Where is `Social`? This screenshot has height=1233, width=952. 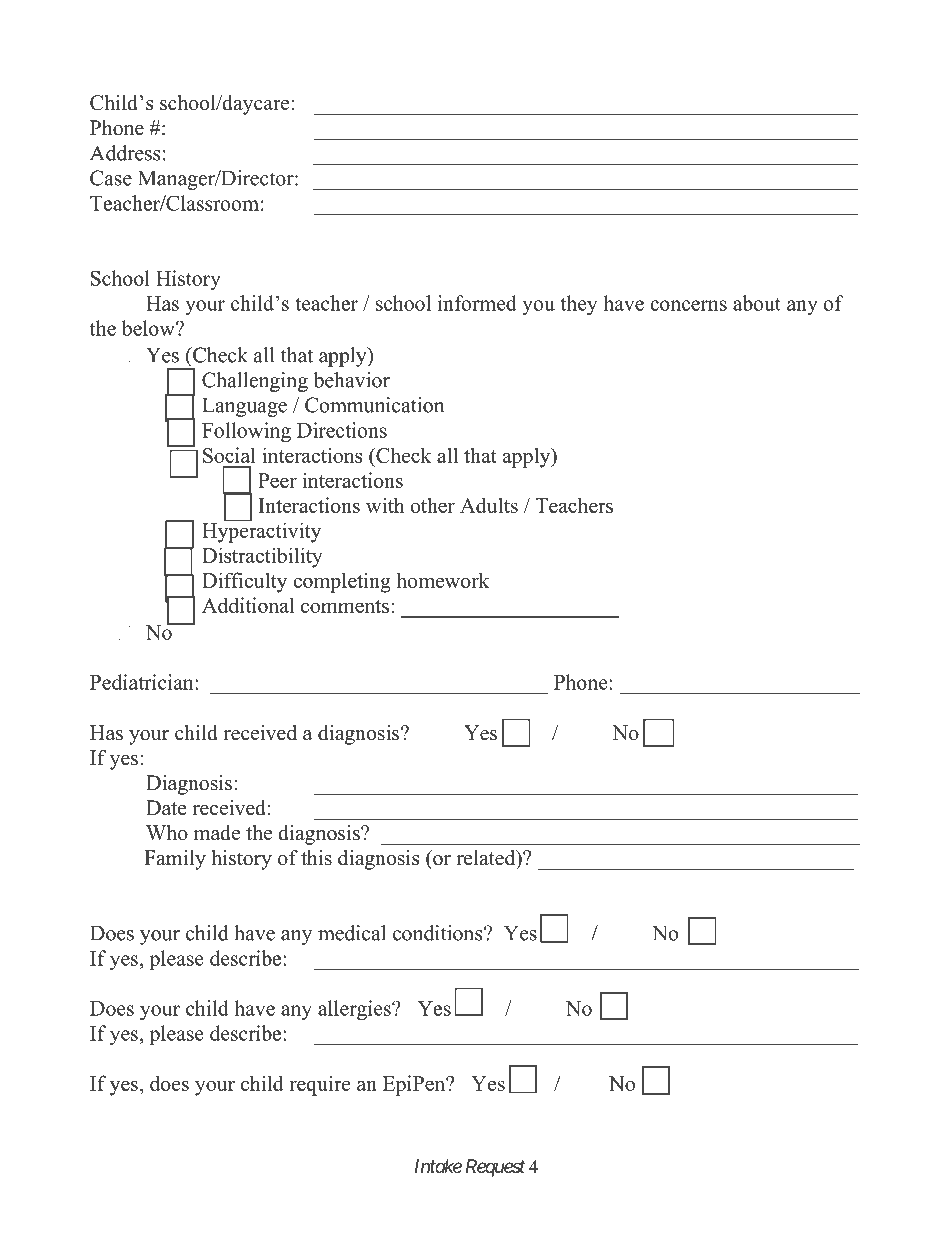 Social is located at coordinates (229, 455).
